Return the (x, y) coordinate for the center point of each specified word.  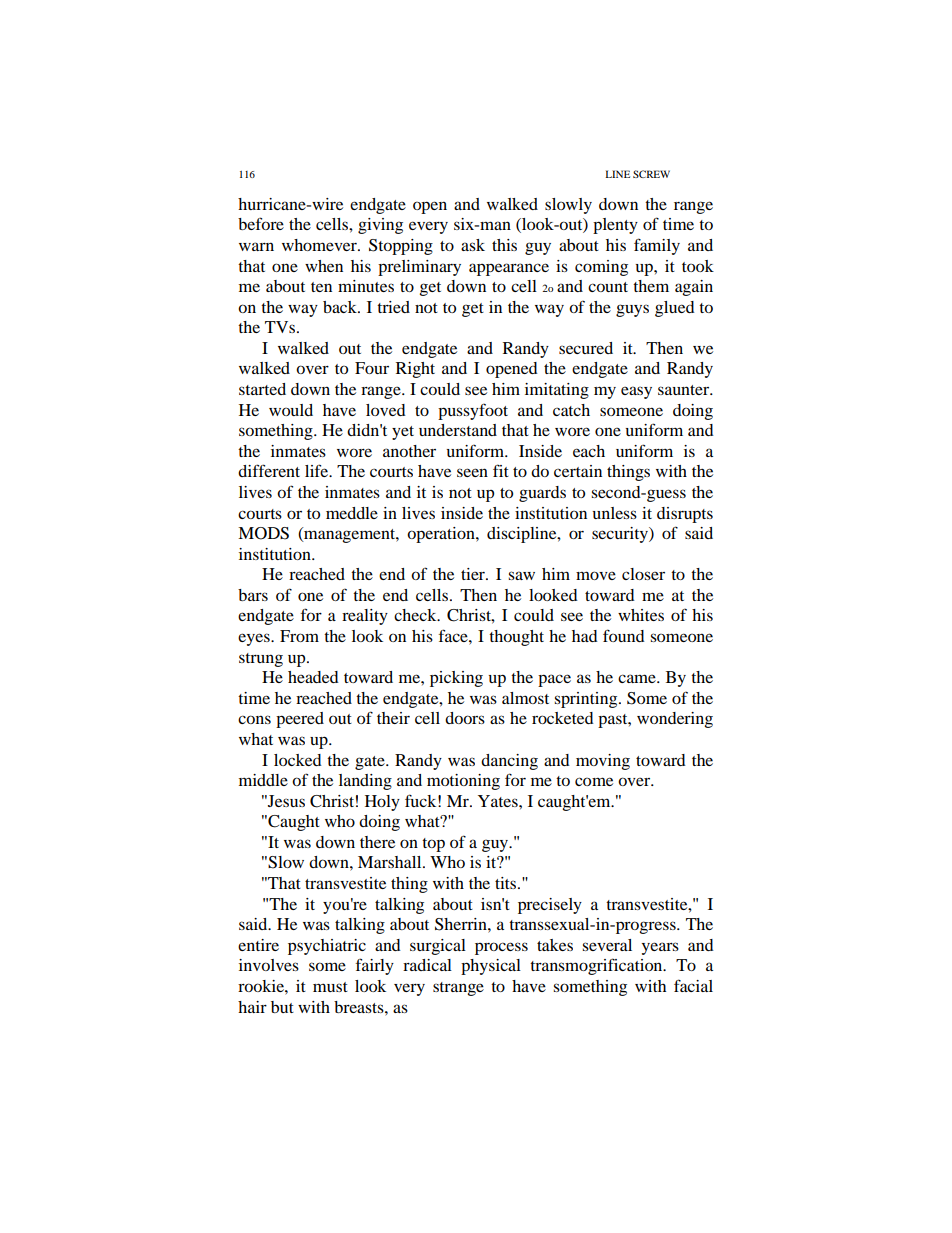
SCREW (651, 174)
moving (603, 762)
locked (298, 760)
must (330, 987)
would (291, 410)
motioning (463, 782)
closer (643, 574)
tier (474, 574)
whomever (320, 245)
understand (458, 430)
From (299, 636)
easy (636, 392)
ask (473, 245)
